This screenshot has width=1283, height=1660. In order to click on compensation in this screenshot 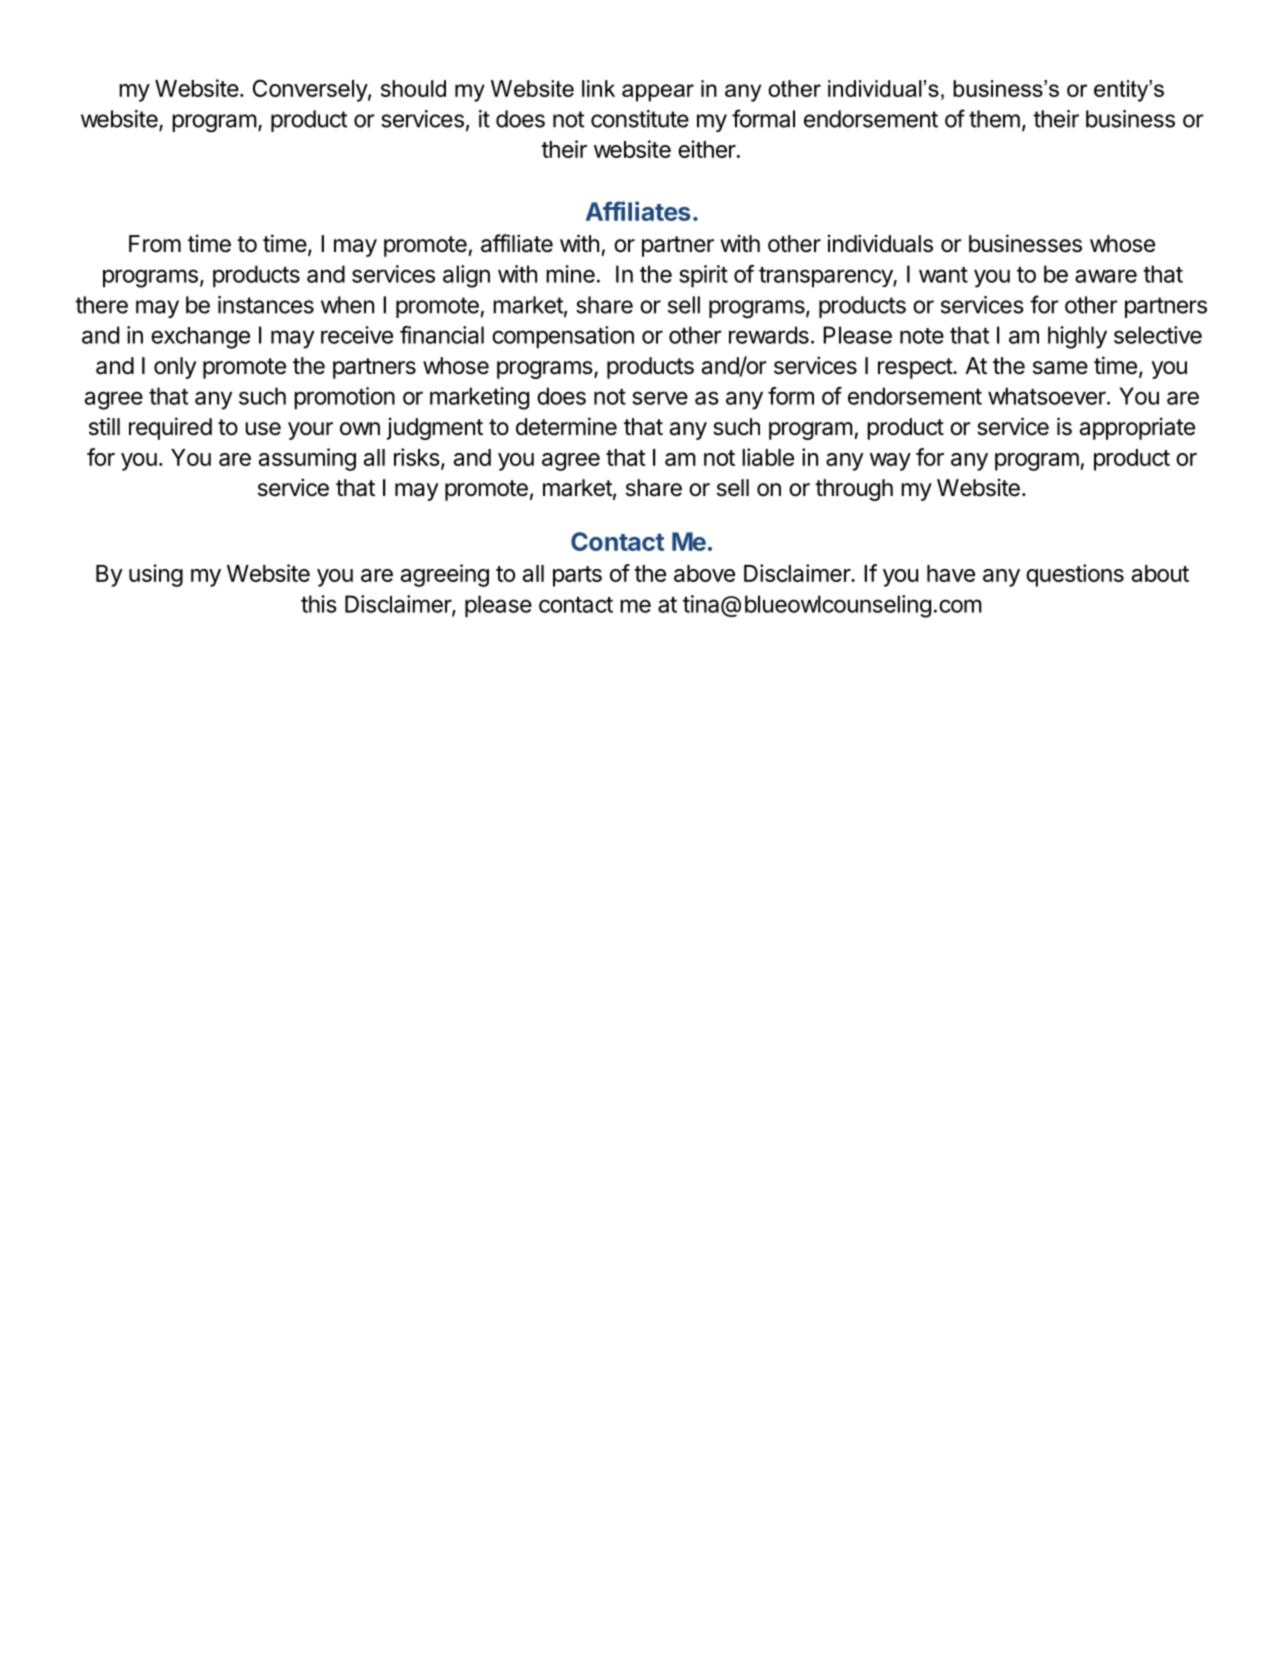, I will do `click(563, 337)`.
